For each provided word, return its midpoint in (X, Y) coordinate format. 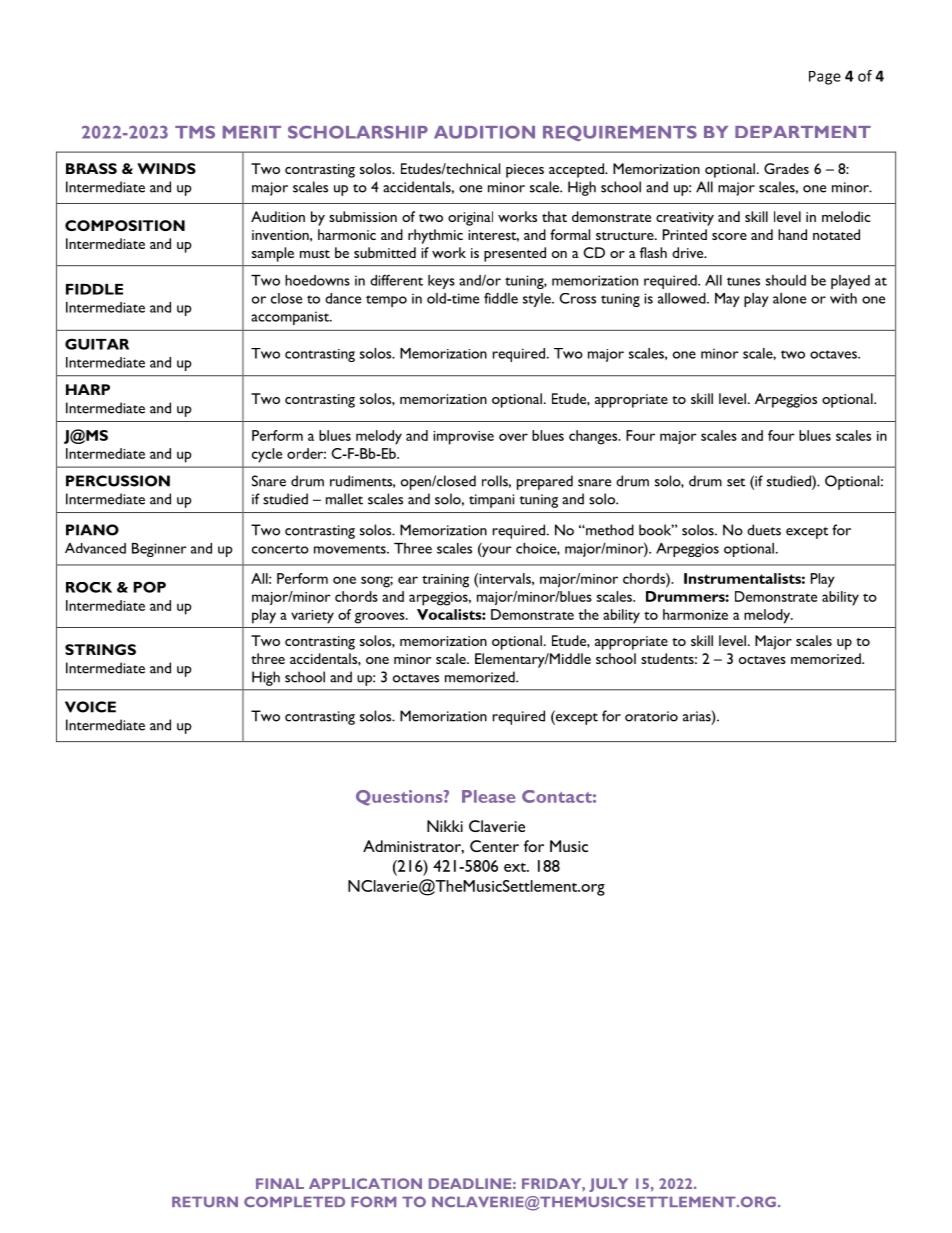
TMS (195, 132)
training (445, 581)
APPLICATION (365, 1183)
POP (149, 587)
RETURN (205, 1201)
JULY (608, 1185)
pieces (525, 171)
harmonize (695, 614)
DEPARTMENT (803, 132)
